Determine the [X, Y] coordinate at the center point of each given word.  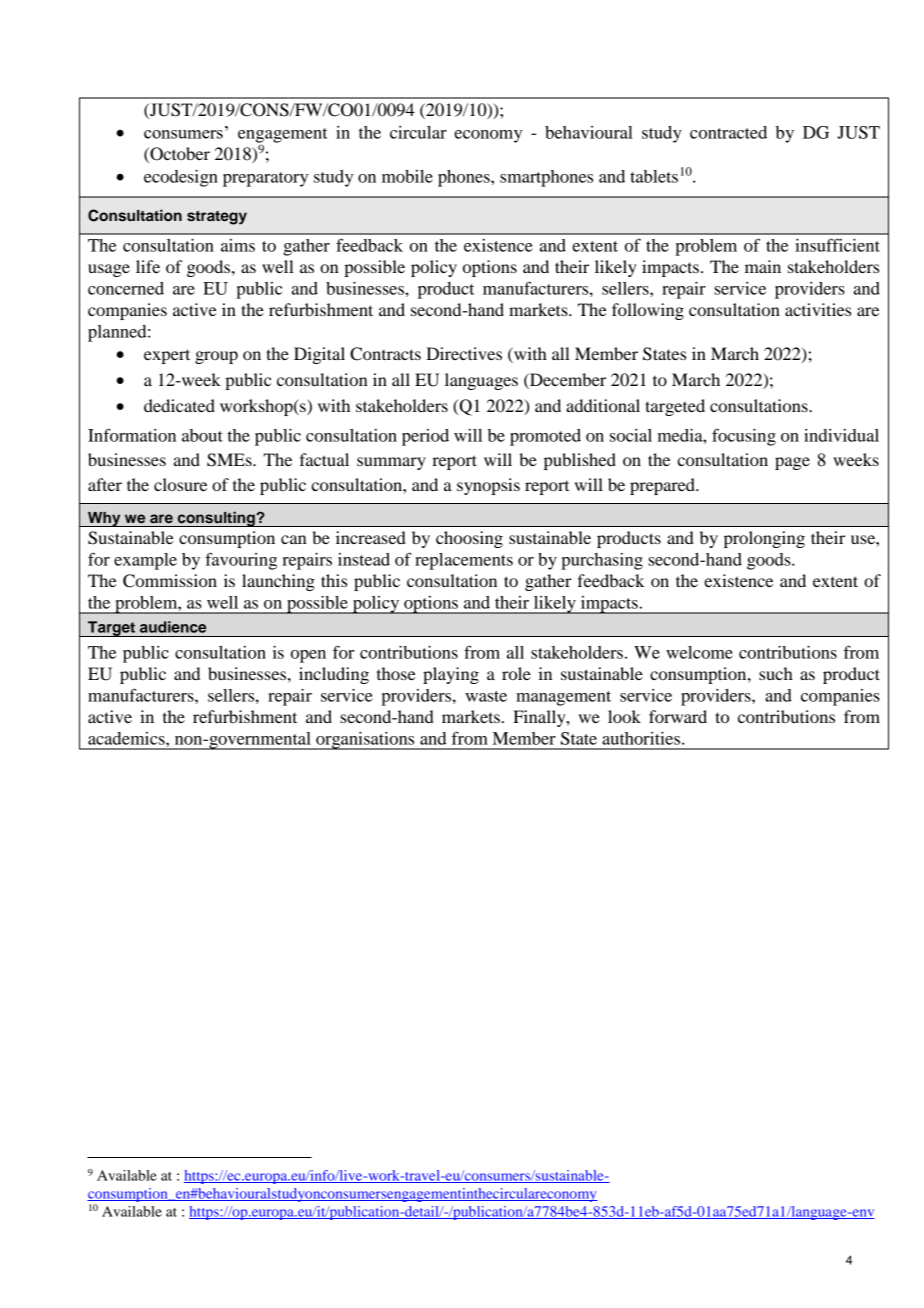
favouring [241, 561]
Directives [464, 353]
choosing [469, 539]
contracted [728, 132]
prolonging [764, 539]
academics [127, 738]
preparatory [265, 179]
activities [818, 309]
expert [167, 356]
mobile [407, 176]
